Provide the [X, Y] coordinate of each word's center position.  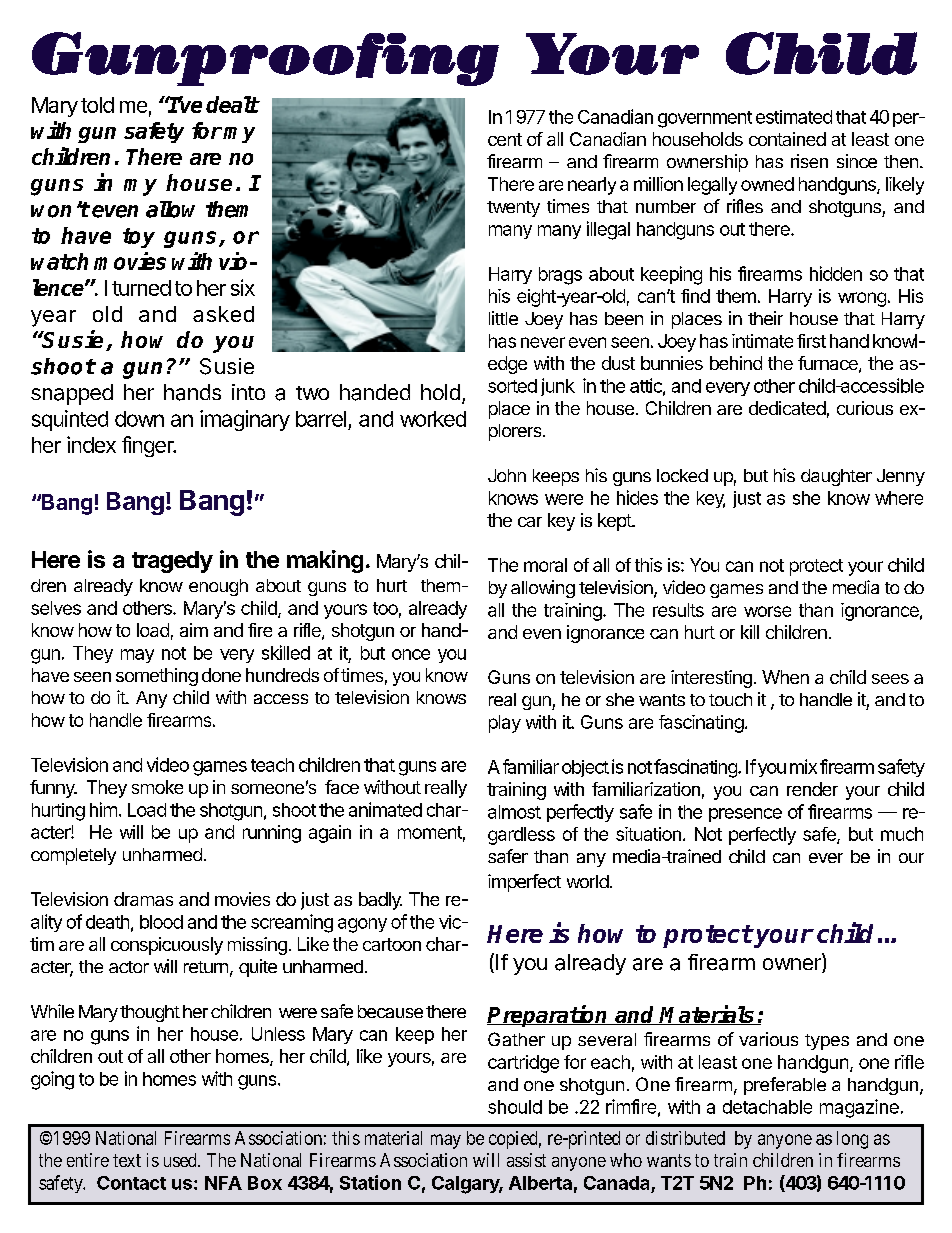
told [97, 105]
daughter [836, 477]
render [812, 789]
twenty [513, 209]
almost [514, 812]
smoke [157, 787]
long [852, 1140]
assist [526, 1160]
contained [787, 139]
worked [433, 419]
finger [149, 446]
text [127, 1160]
